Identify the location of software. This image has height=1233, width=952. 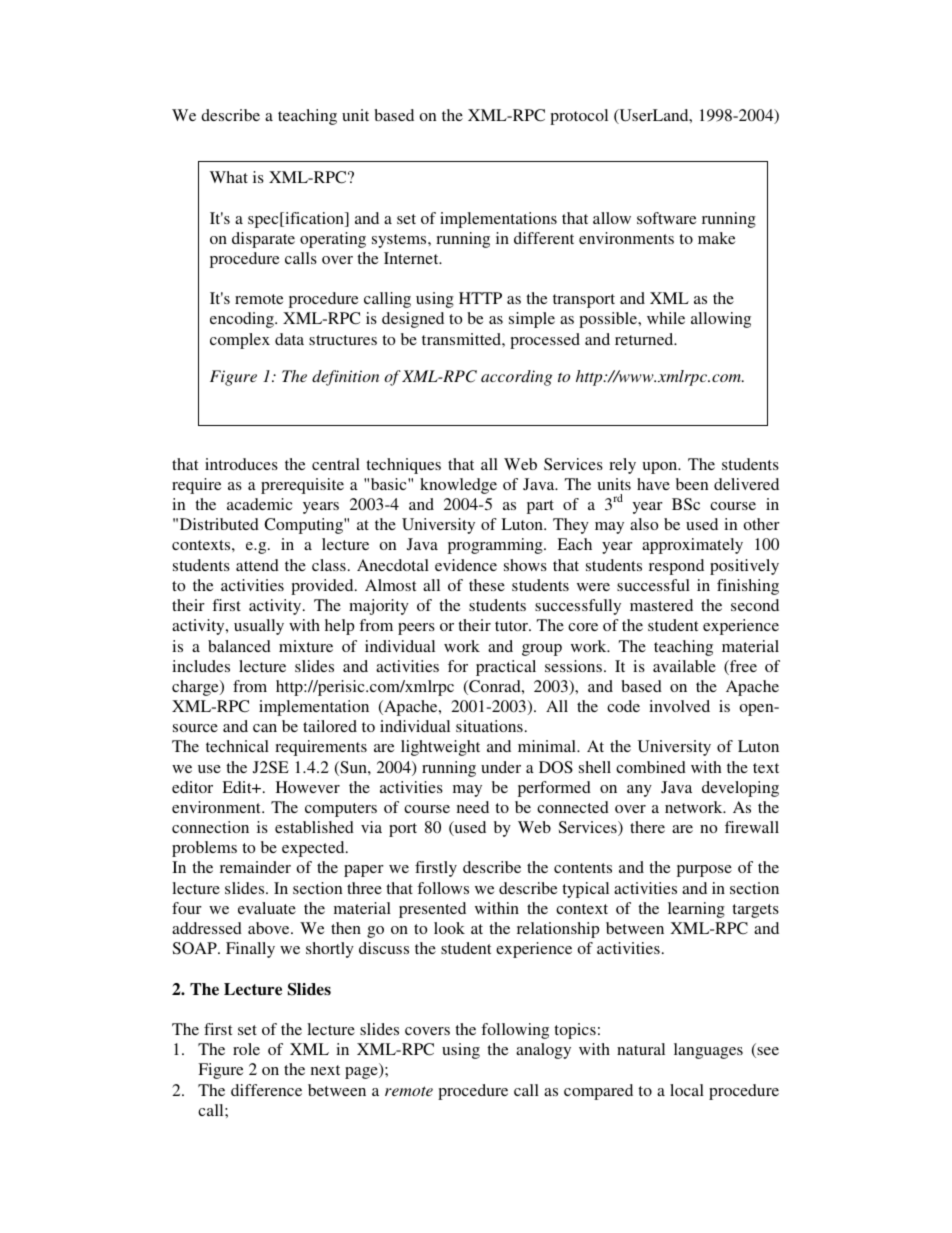
(667, 218).
